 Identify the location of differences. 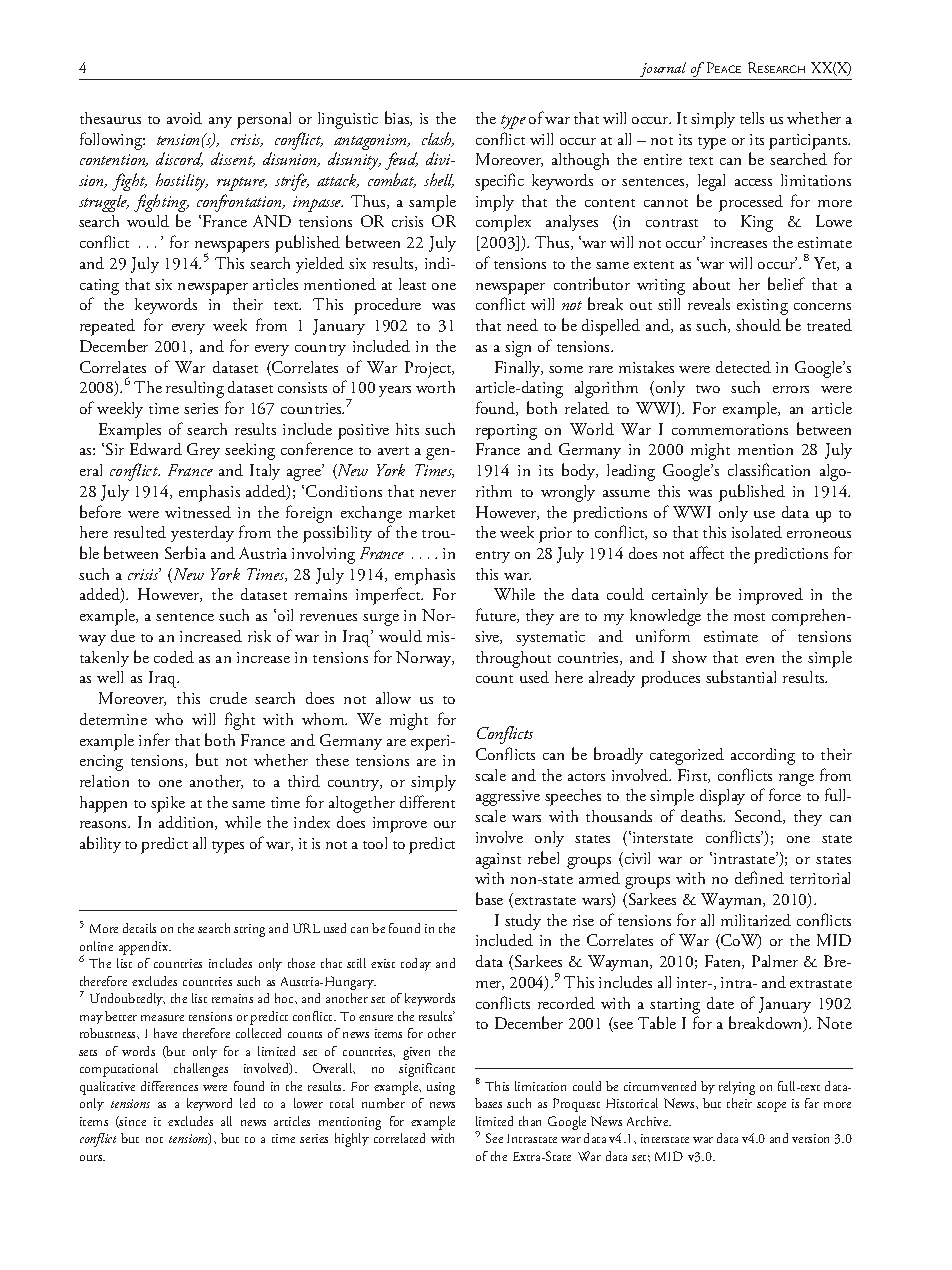
(169, 1086).
